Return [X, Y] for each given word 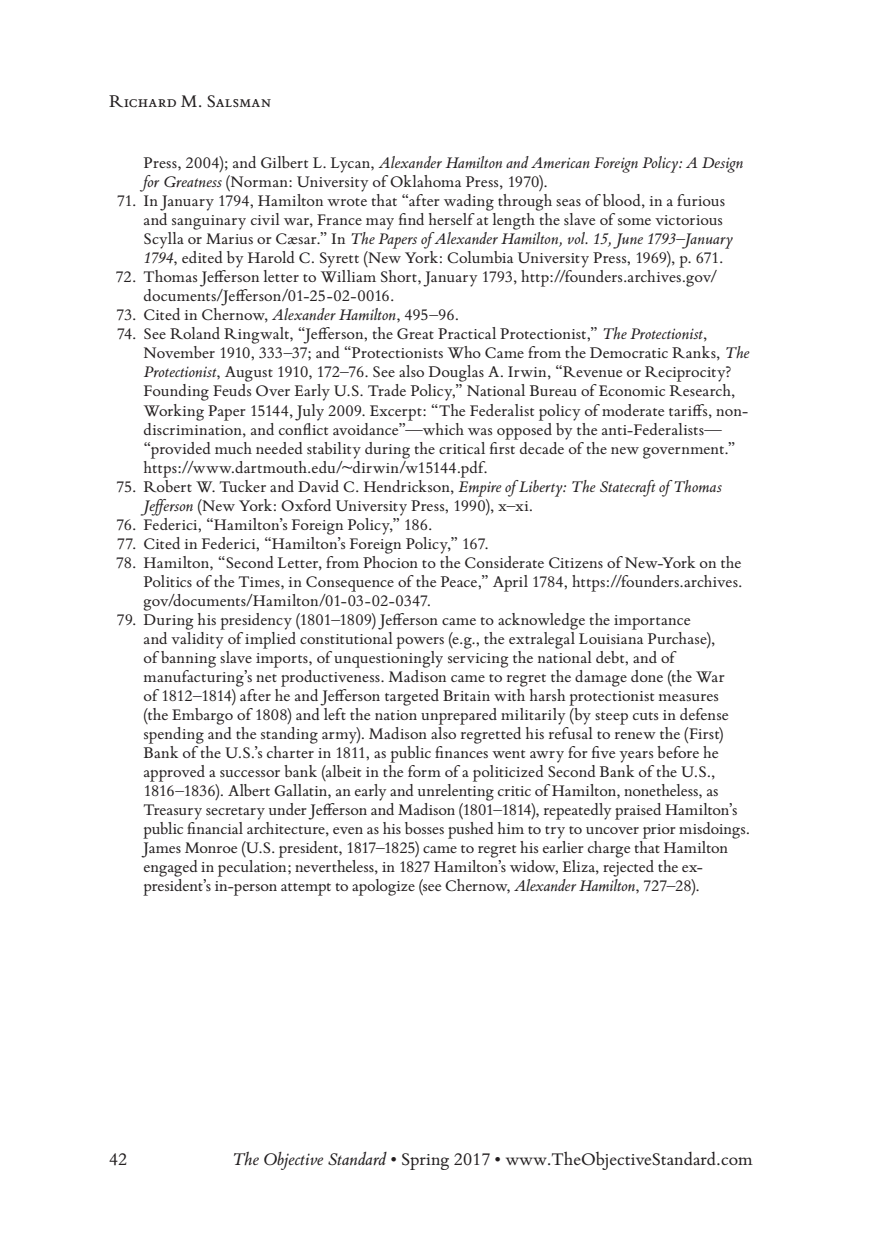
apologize [383, 887]
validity [198, 639]
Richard [142, 101]
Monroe [211, 847]
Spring [425, 1161]
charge [609, 849]
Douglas [456, 373]
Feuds [232, 390]
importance [652, 622]
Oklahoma [425, 181]
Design [722, 165]
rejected [628, 868]
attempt [306, 889]
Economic [632, 390]
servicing [478, 660]
